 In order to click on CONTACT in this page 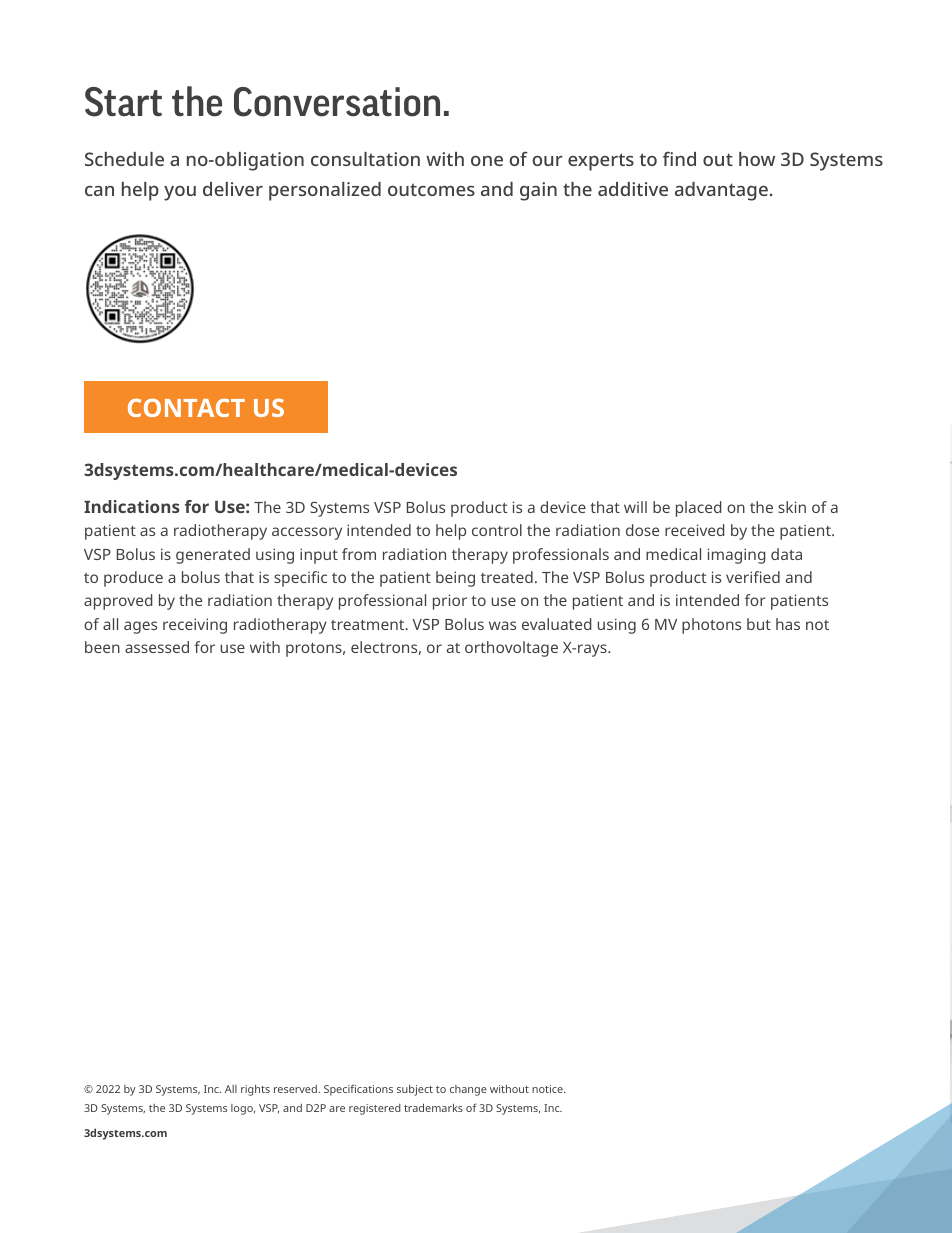, I will do `click(186, 407)`.
